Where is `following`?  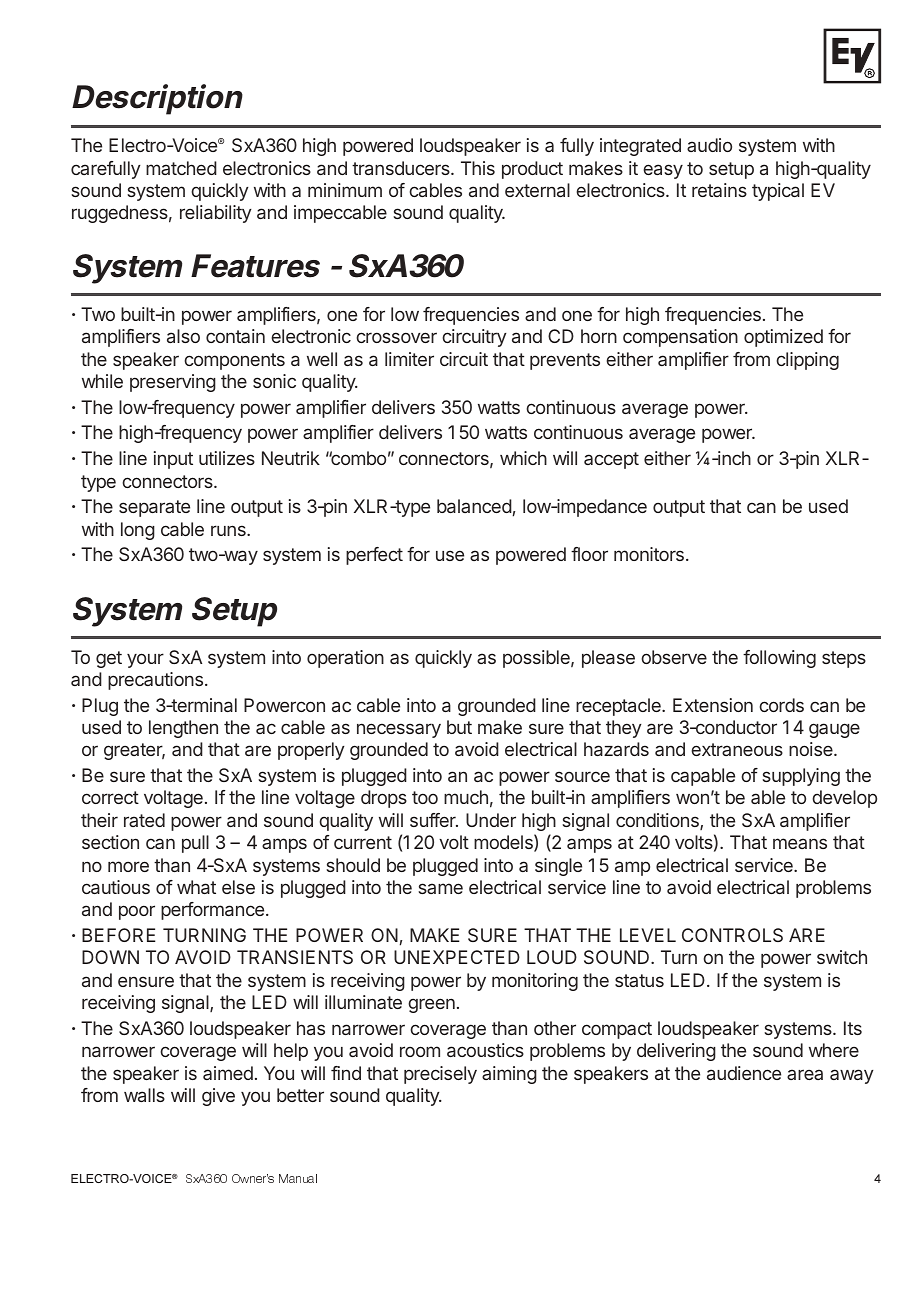 following is located at coordinates (779, 659).
